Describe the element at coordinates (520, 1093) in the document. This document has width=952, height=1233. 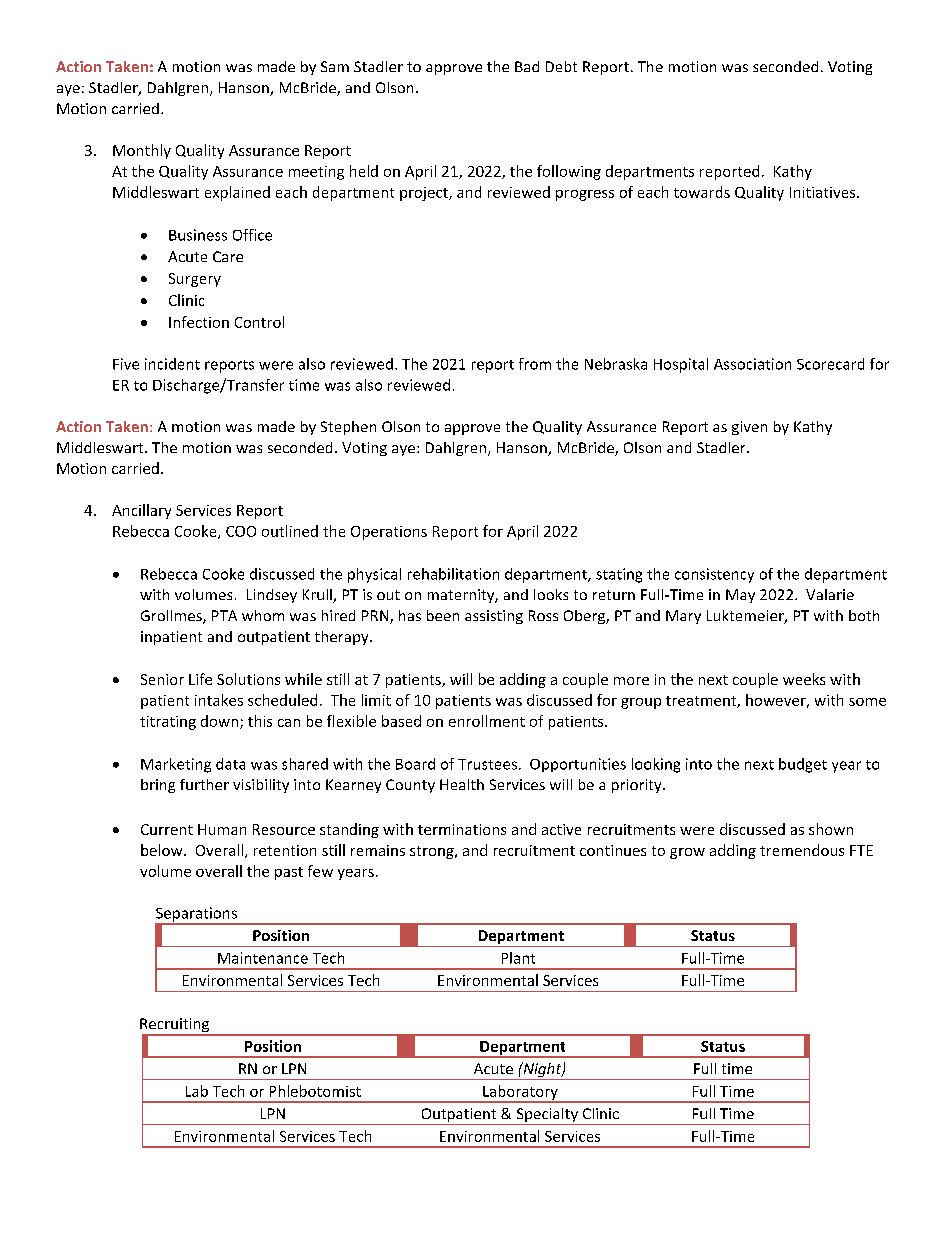
I see `Laboratory` at that location.
